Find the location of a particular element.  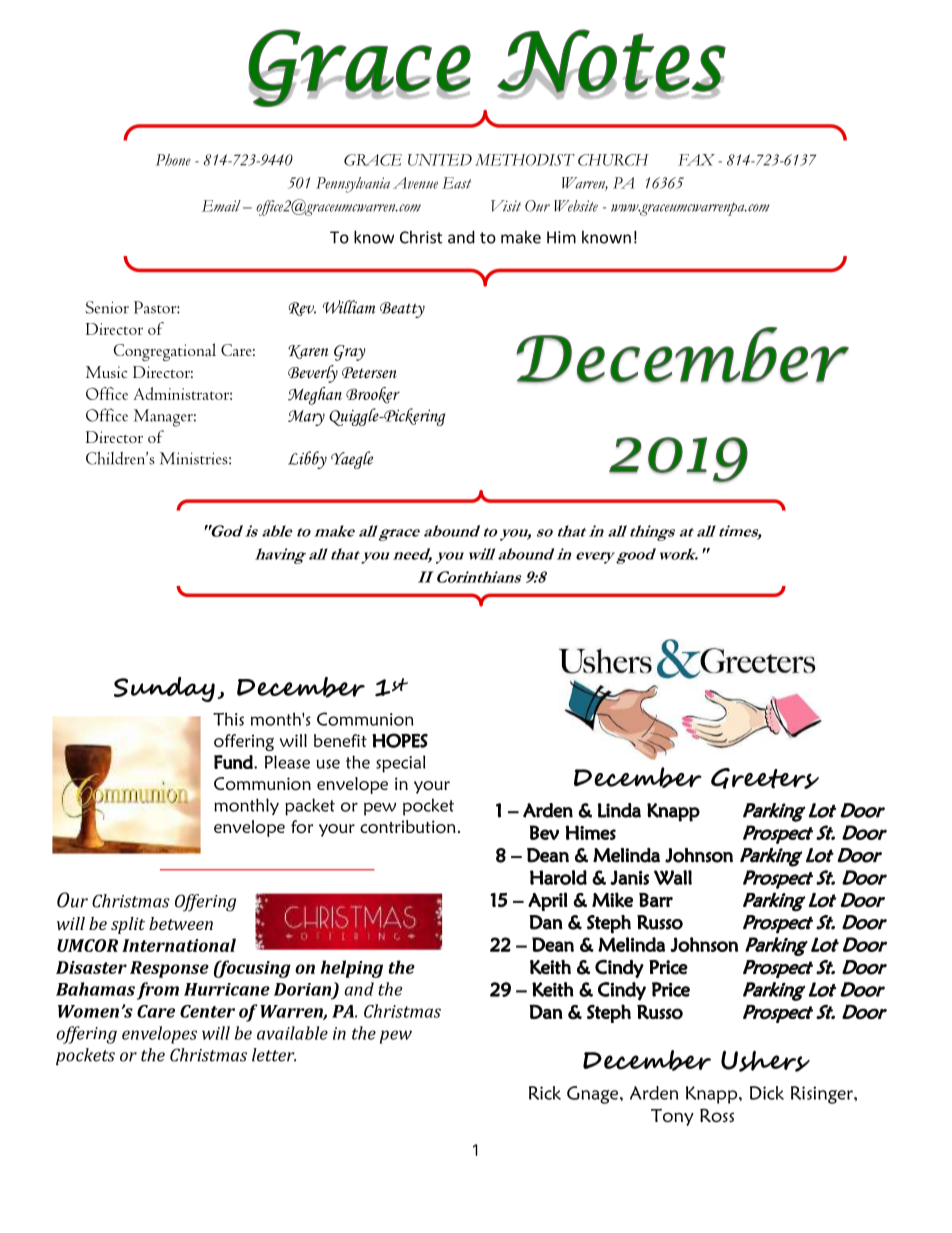

letter is located at coordinates (274, 1055).
